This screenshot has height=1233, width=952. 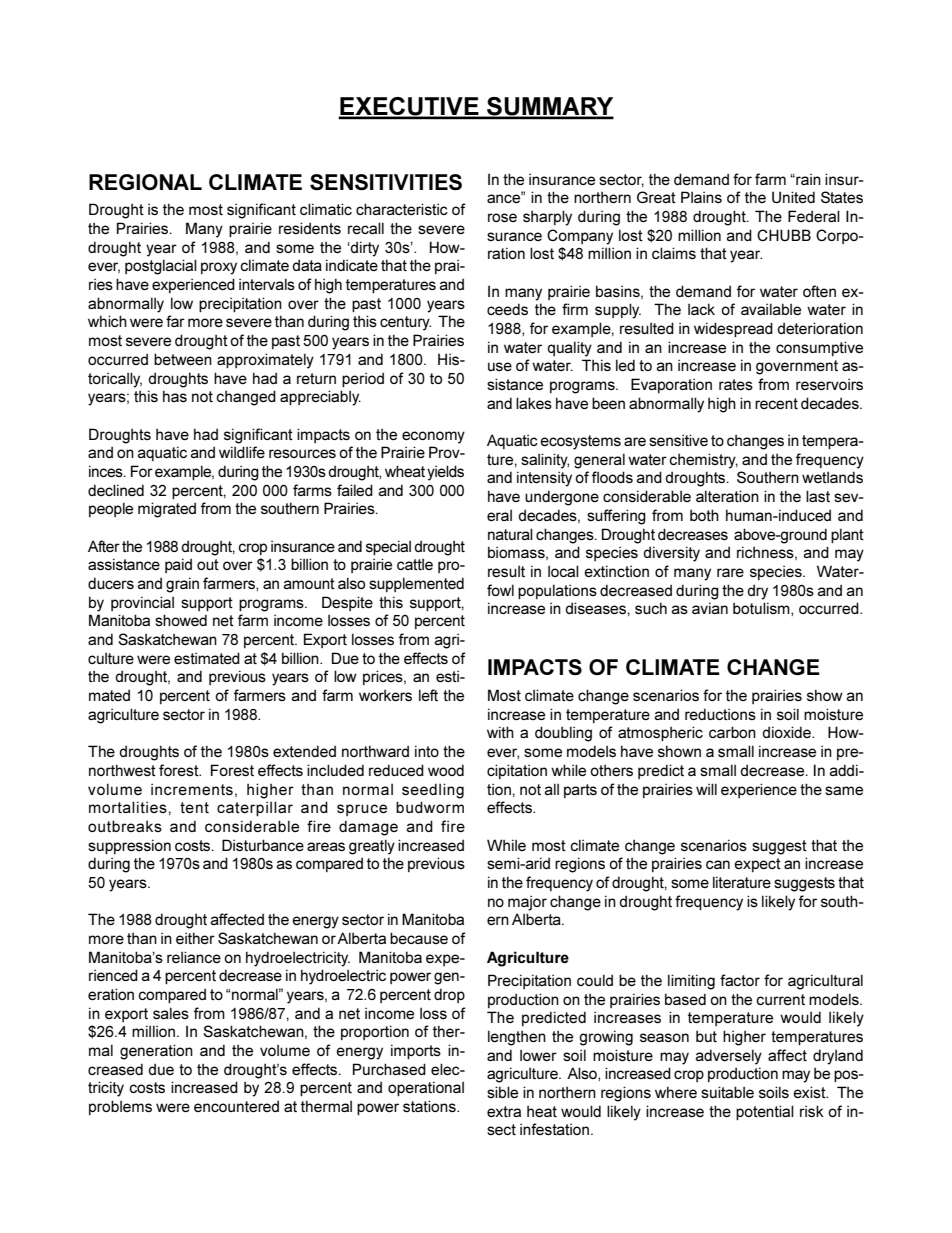 What do you see at coordinates (502, 217) in the screenshot?
I see `rose` at bounding box center [502, 217].
